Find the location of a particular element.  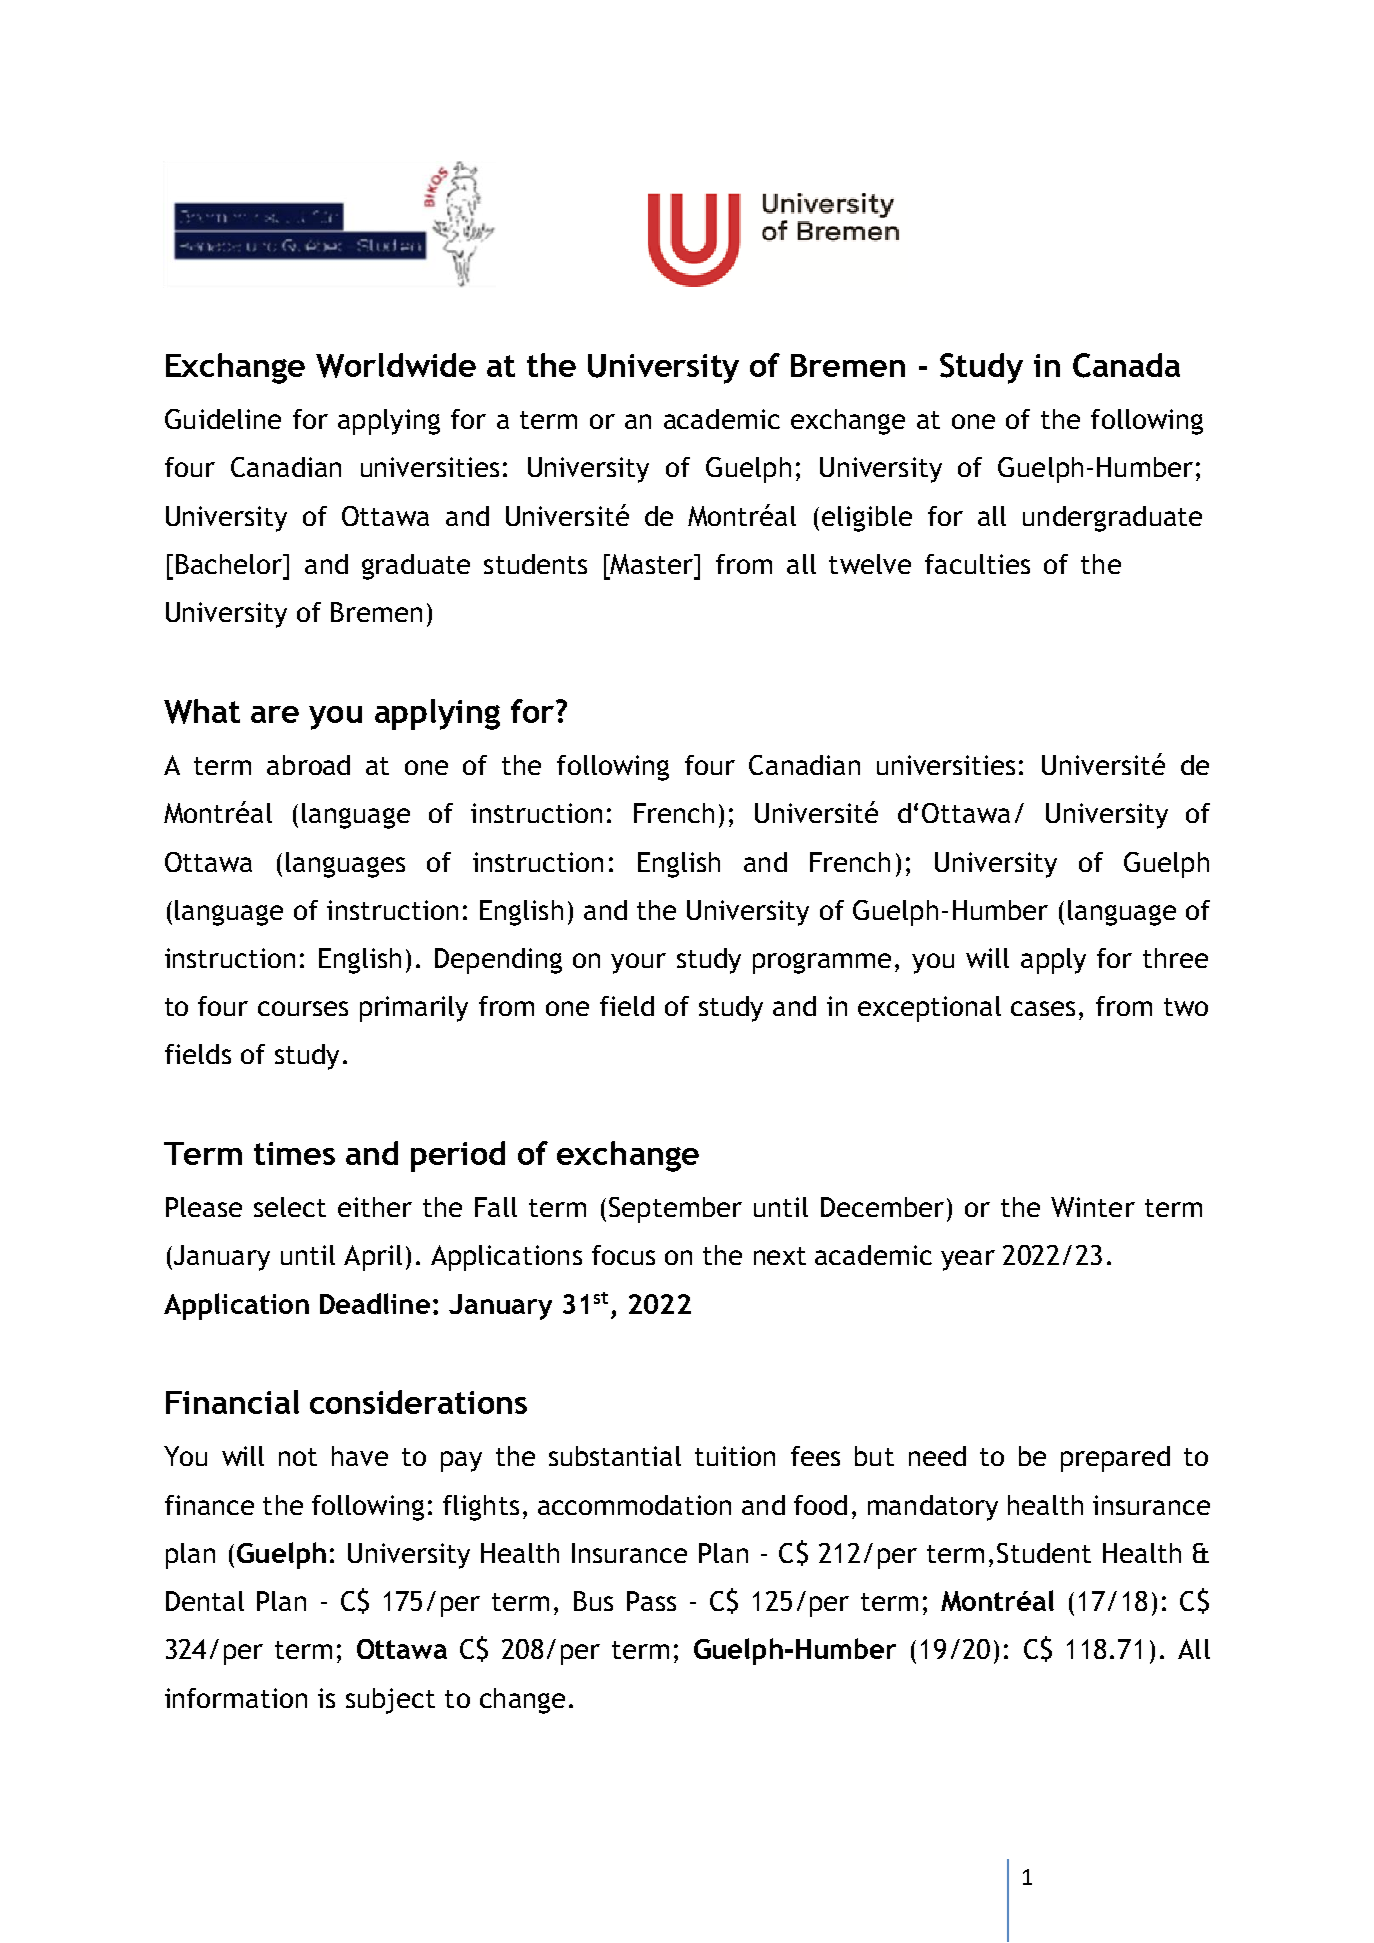

Master is located at coordinates (652, 564).
